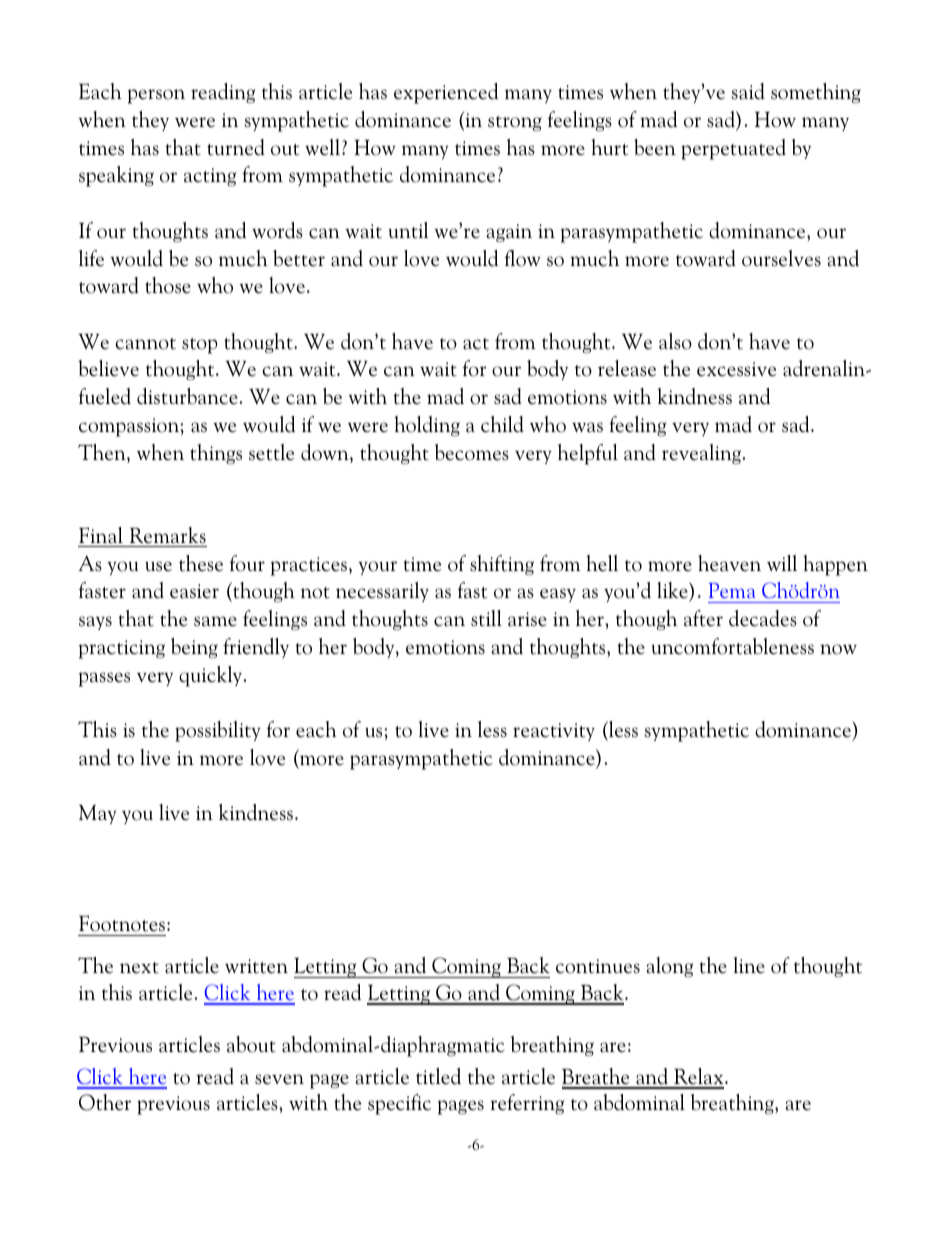 The width and height of the document is (952, 1233). I want to click on person, so click(156, 96).
